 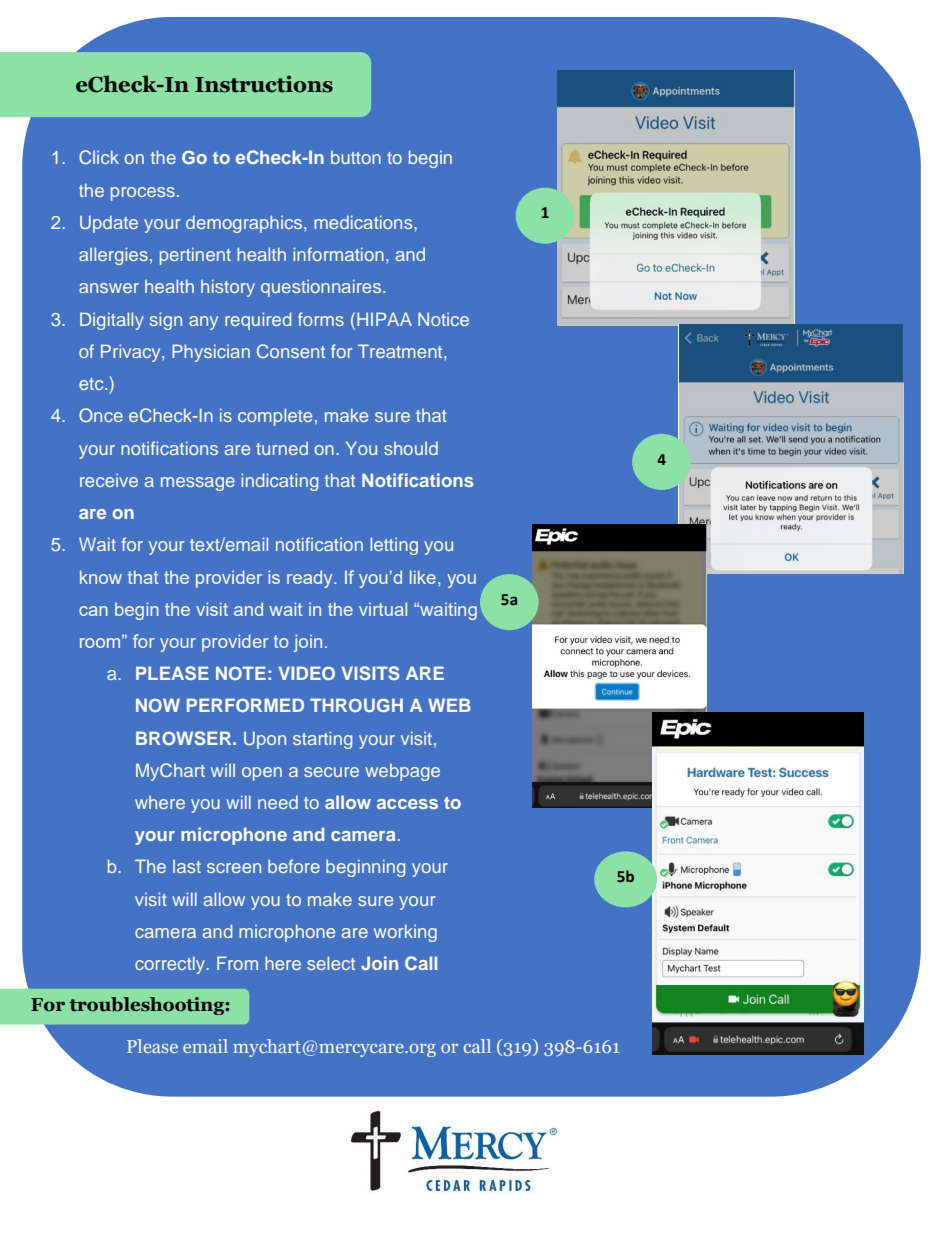 What do you see at coordinates (279, 482) in the screenshot?
I see `indicating` at bounding box center [279, 482].
